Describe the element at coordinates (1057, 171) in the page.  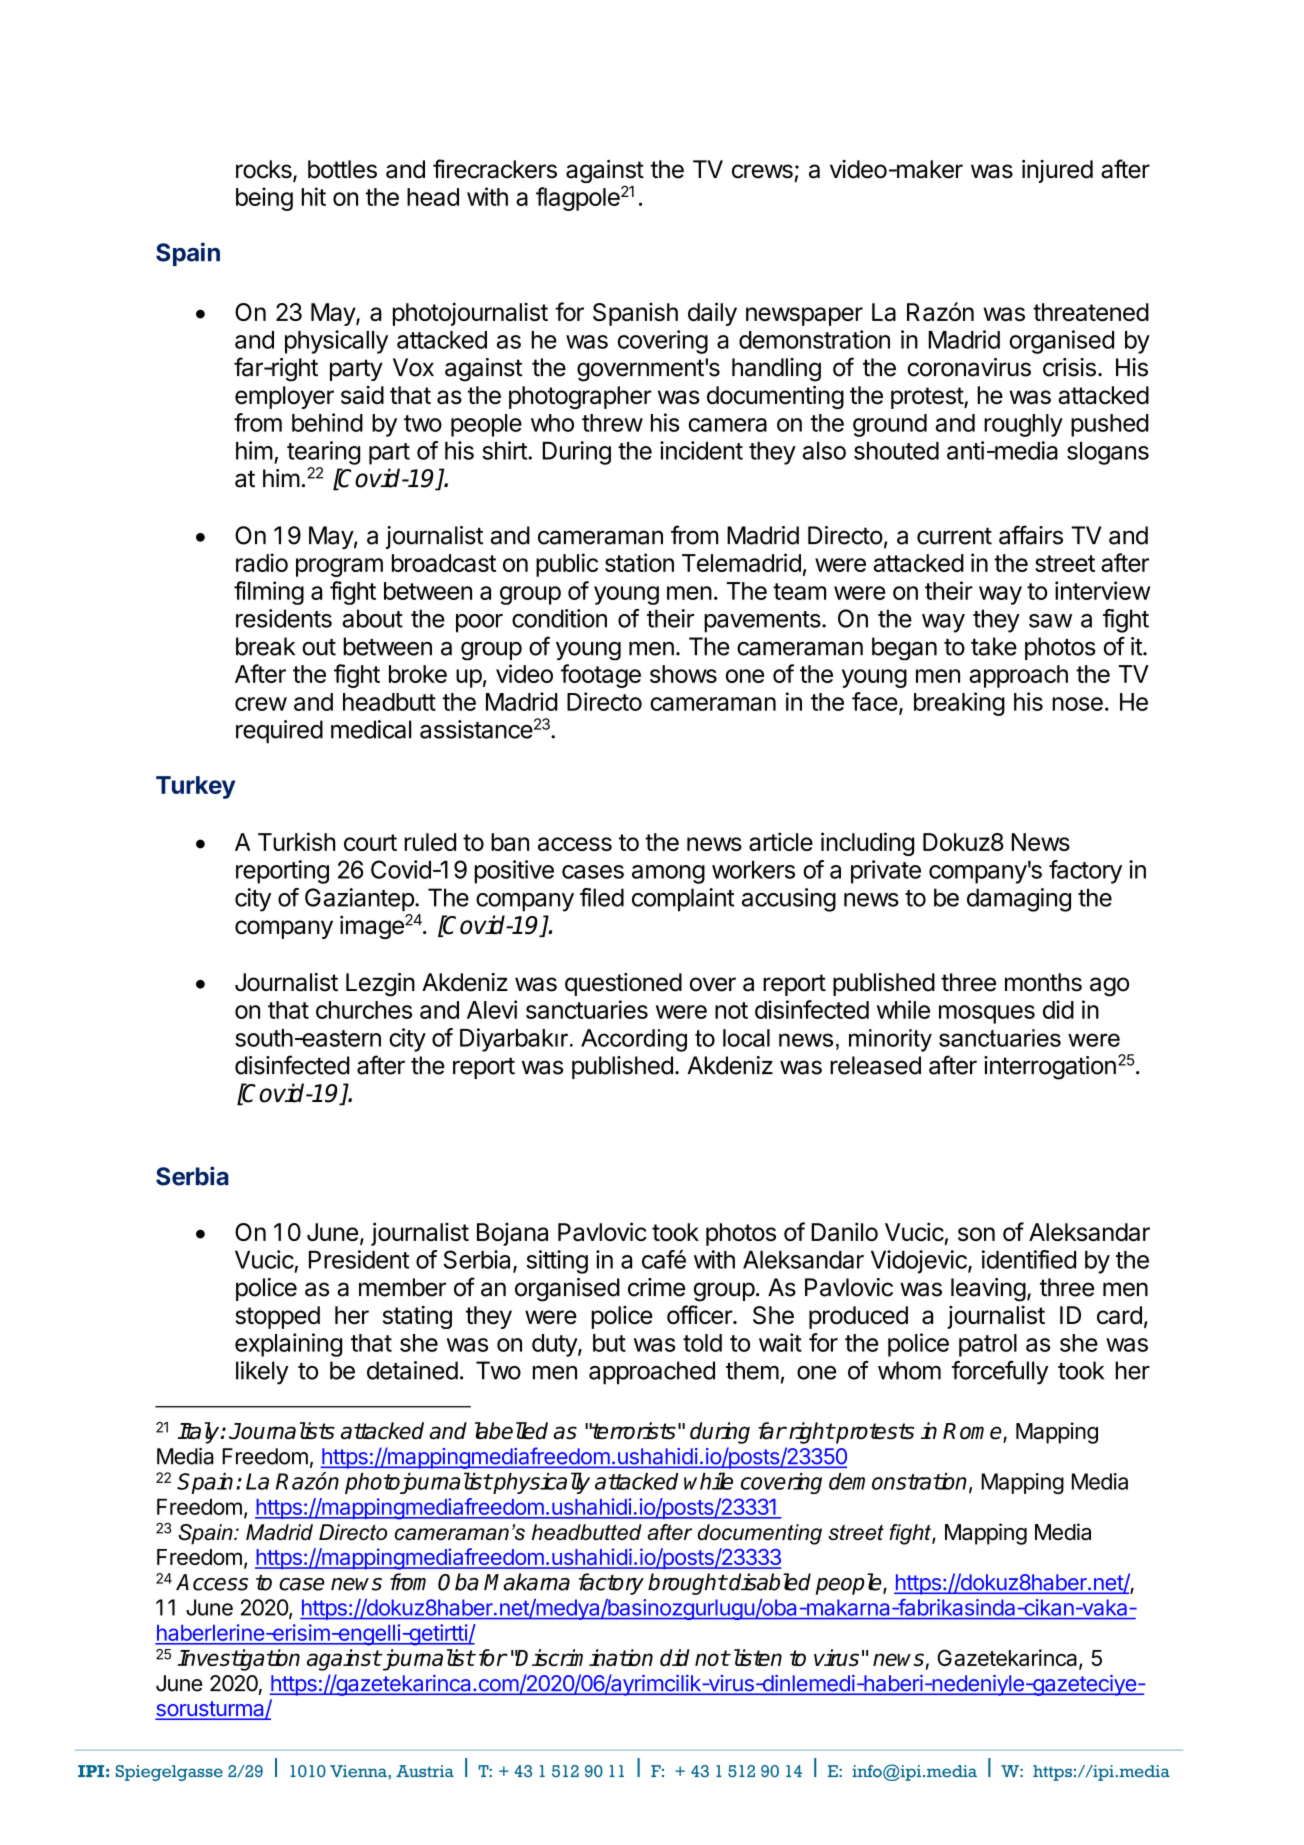
I see `injured` at that location.
